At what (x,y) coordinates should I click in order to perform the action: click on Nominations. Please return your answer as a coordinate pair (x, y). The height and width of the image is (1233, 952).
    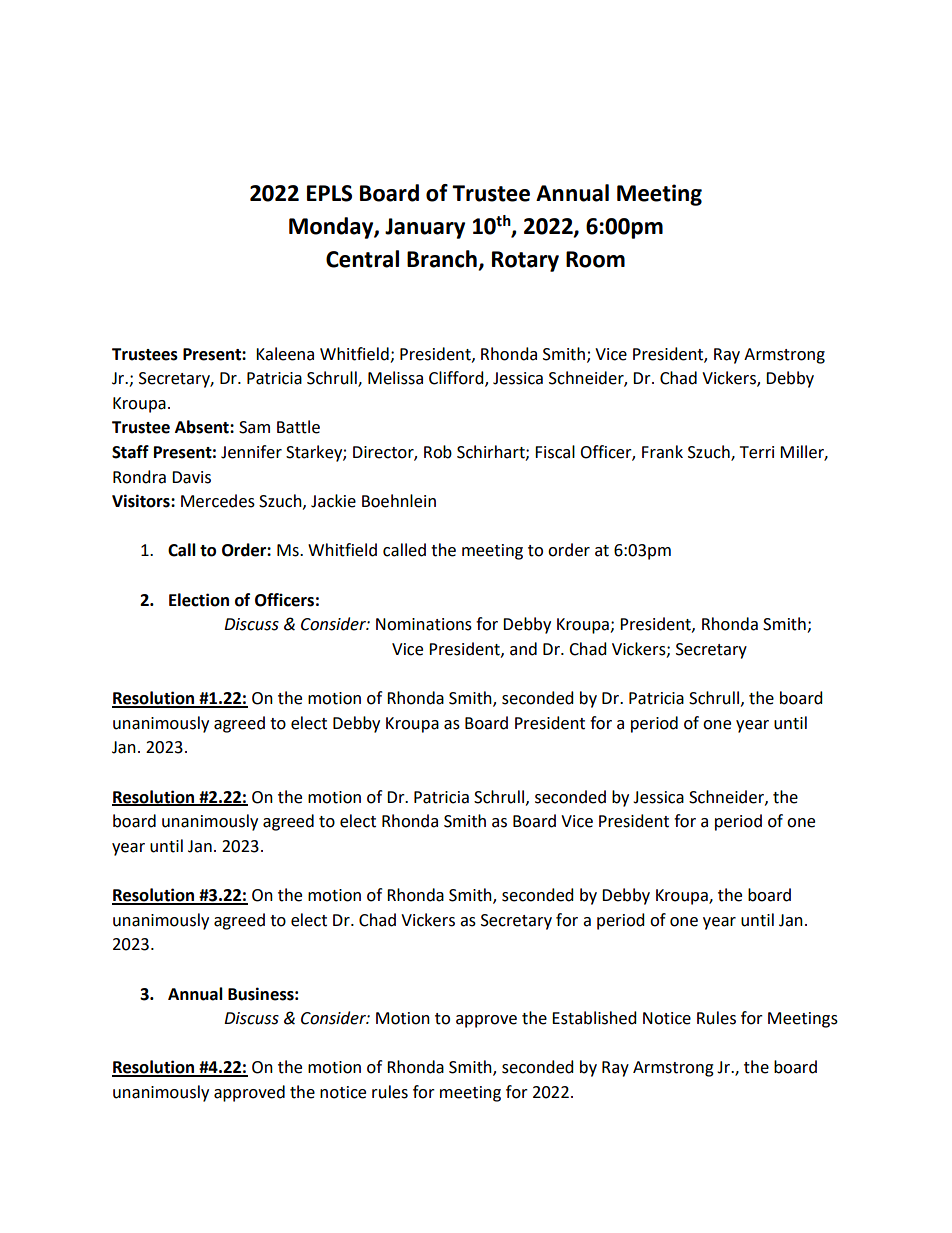
    Looking at the image, I should click on (424, 624).
